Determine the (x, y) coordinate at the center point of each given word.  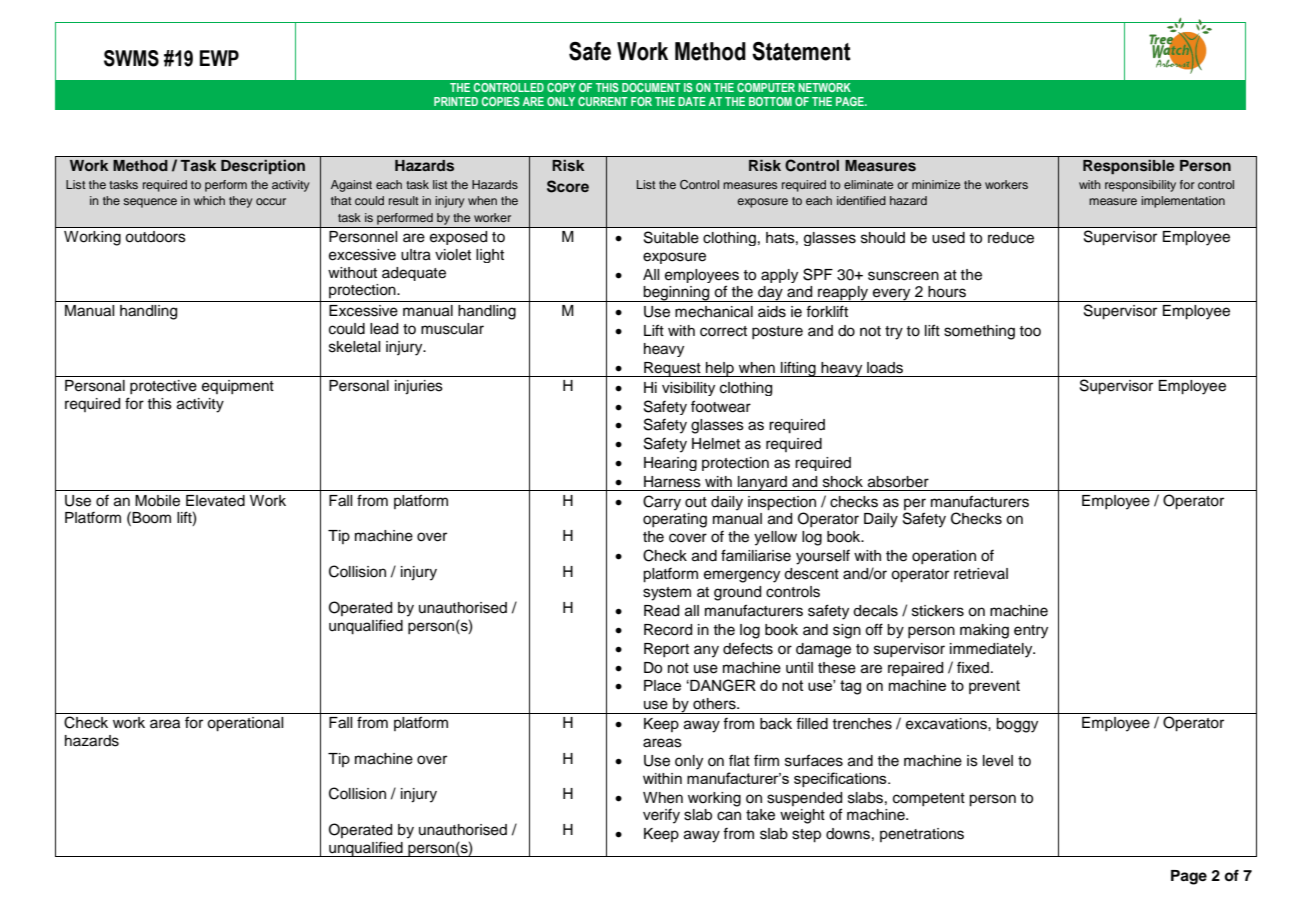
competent (929, 799)
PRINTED (456, 101)
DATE (692, 101)
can (729, 816)
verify (661, 816)
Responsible (1128, 167)
